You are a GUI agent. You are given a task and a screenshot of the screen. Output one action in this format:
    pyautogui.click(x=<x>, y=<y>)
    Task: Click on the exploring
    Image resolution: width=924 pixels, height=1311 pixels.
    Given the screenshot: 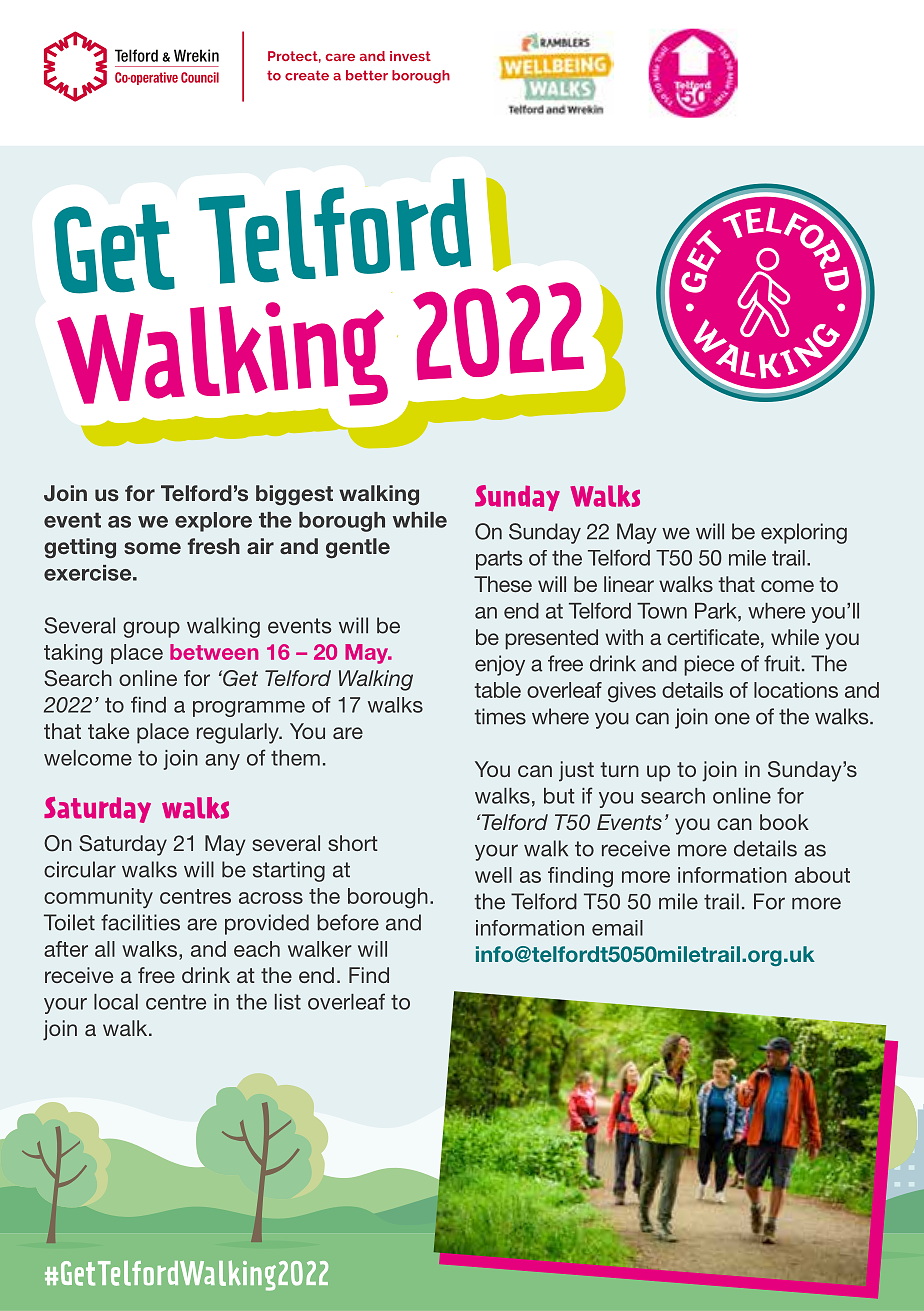 What is the action you would take?
    pyautogui.click(x=804, y=533)
